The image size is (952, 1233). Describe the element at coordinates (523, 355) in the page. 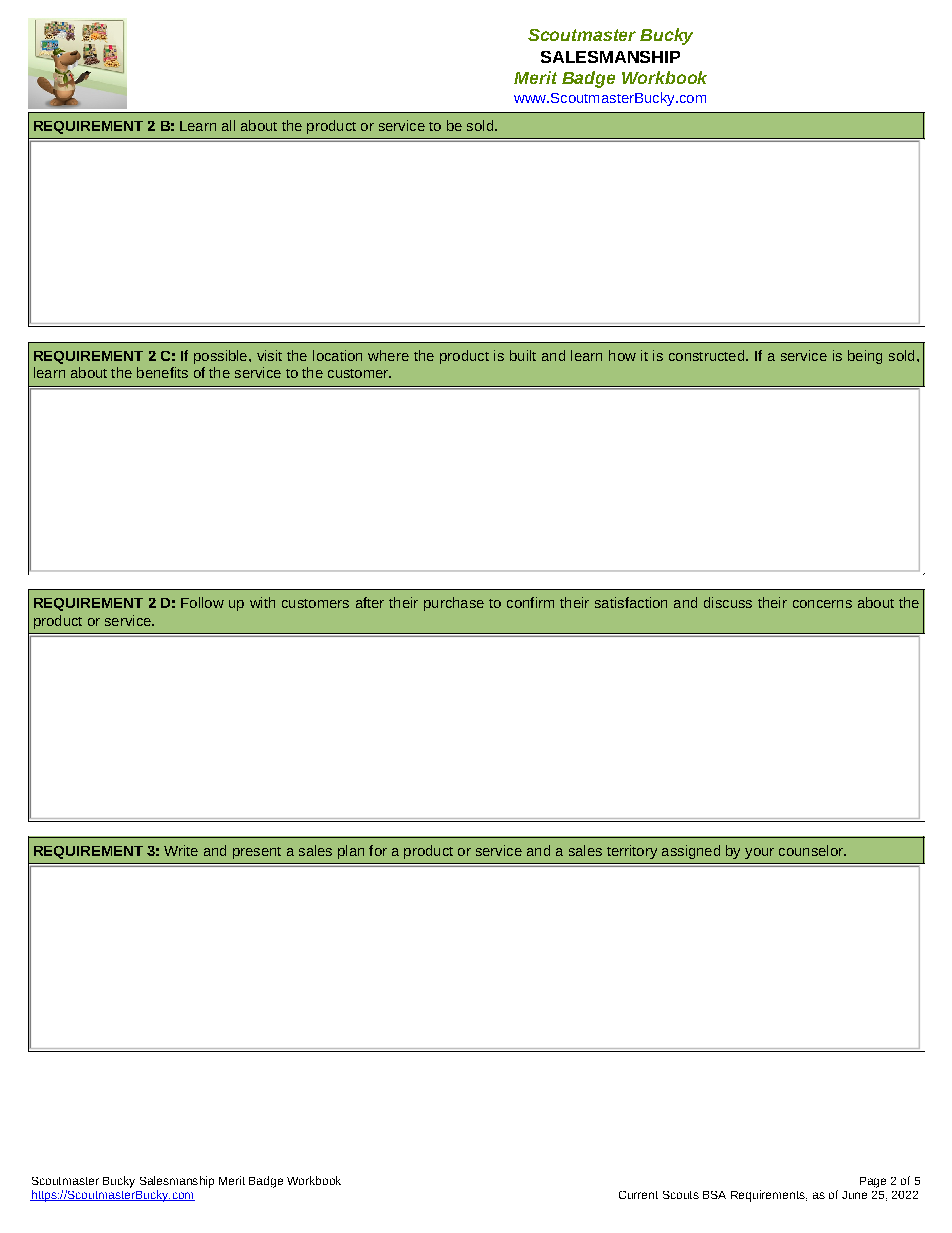

I see `built` at that location.
